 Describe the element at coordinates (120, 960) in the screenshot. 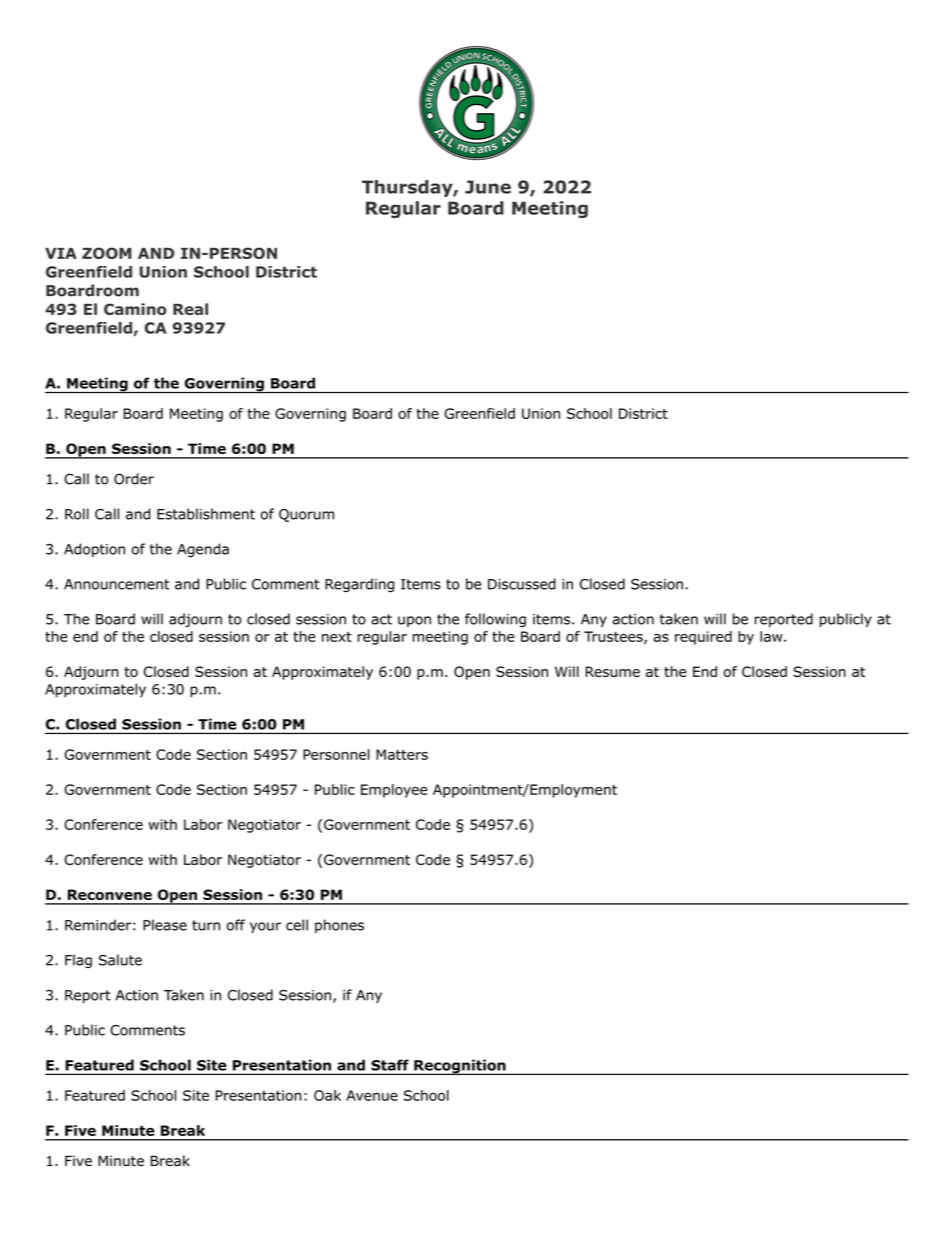

I see `Salute` at that location.
